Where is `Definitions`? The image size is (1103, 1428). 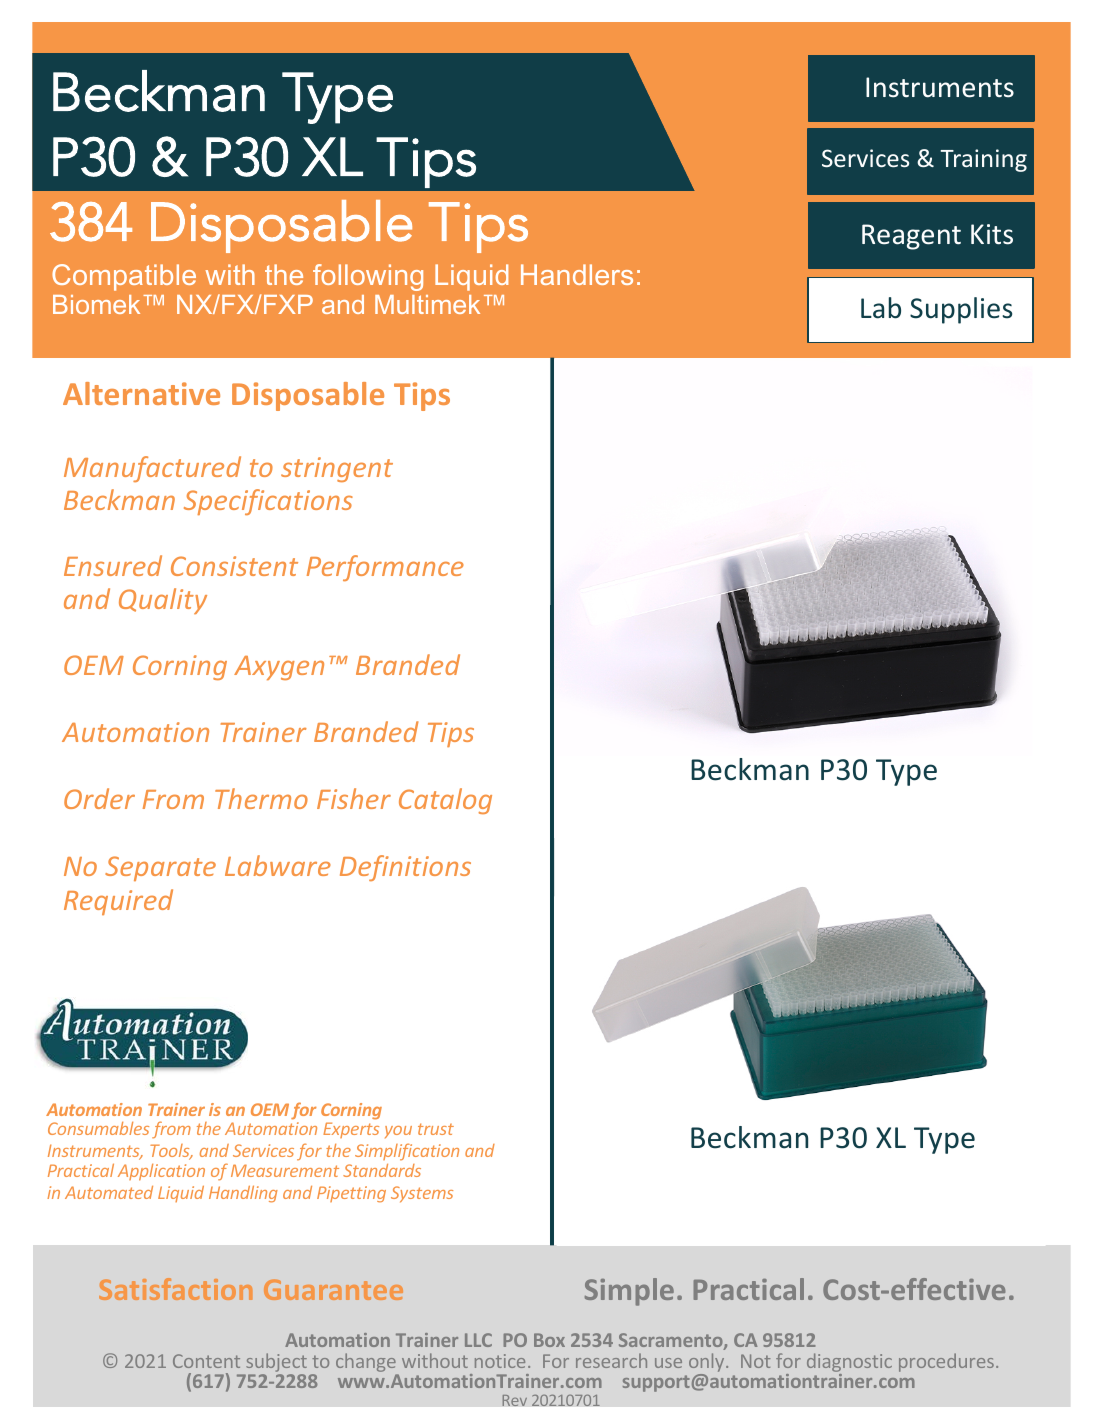
Definitions is located at coordinates (405, 868).
